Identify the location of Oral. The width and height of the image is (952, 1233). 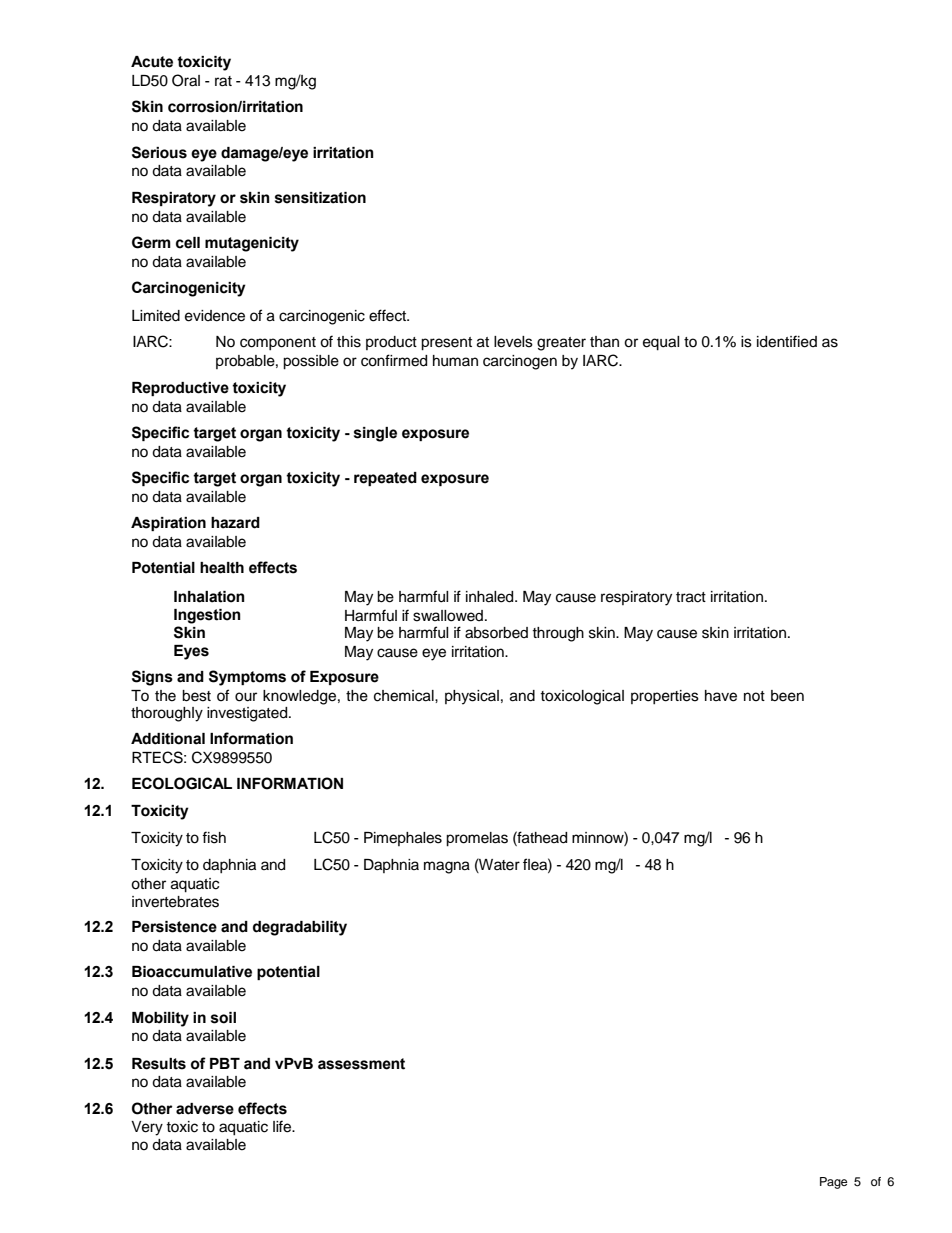
(186, 80).
